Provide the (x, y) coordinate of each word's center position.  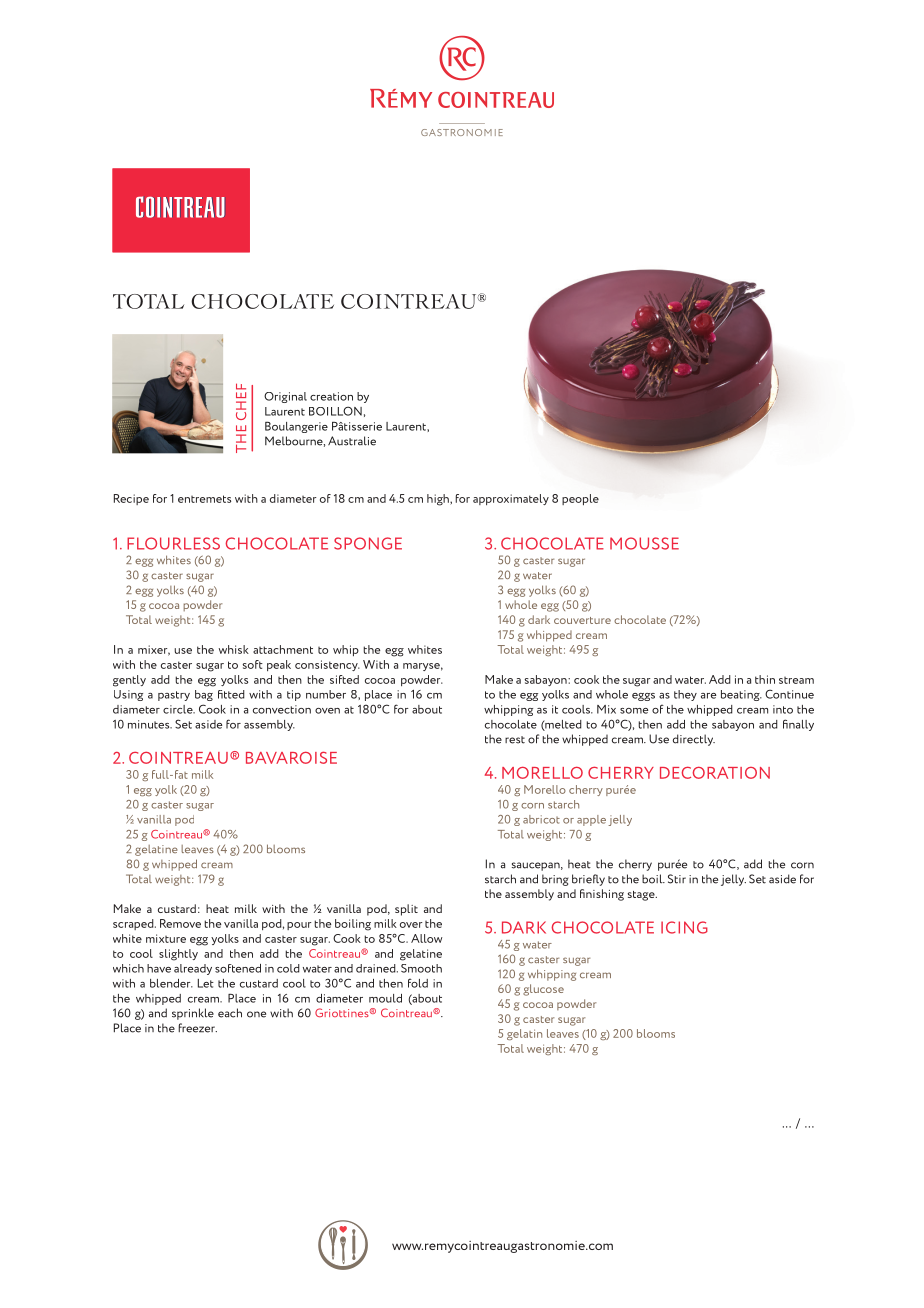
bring (555, 880)
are (708, 696)
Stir (677, 879)
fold (418, 983)
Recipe (131, 499)
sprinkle (193, 1014)
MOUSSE (644, 543)
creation (331, 396)
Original (285, 397)
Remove (180, 923)
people (580, 499)
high (439, 500)
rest (515, 740)
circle (179, 709)
